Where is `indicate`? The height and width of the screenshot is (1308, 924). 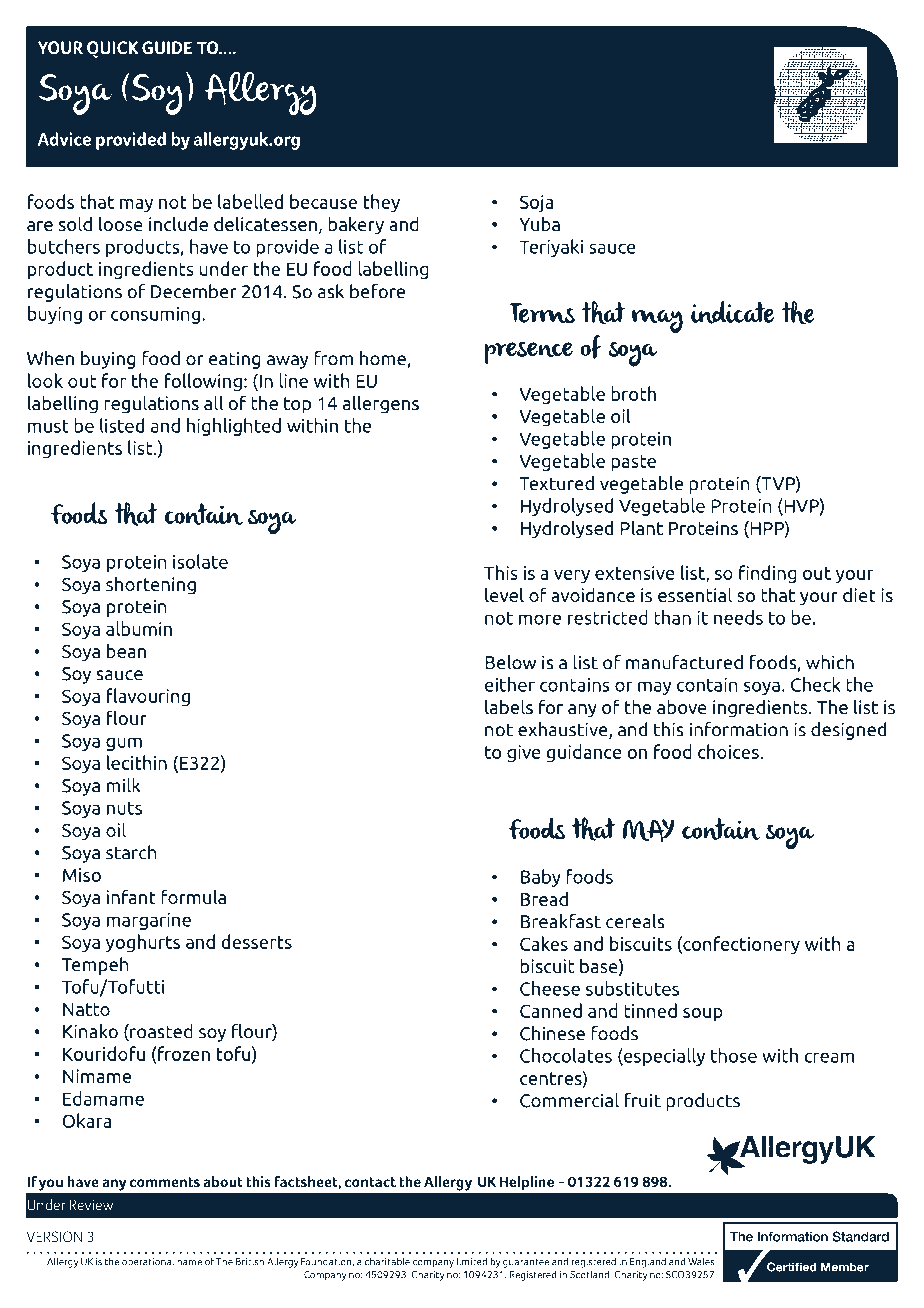 indicate is located at coordinates (732, 312).
